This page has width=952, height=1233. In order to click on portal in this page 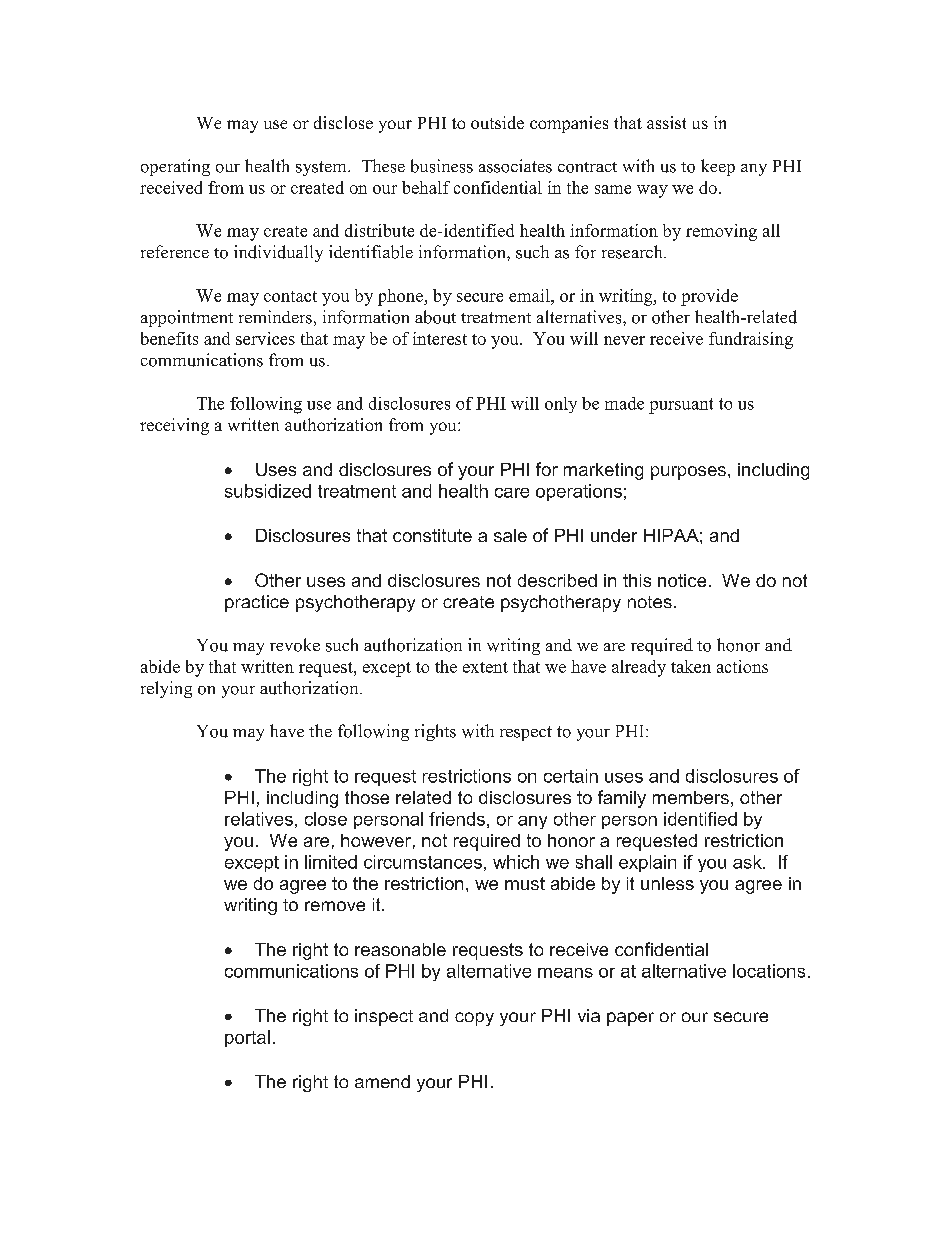, I will do `click(247, 1038)`.
